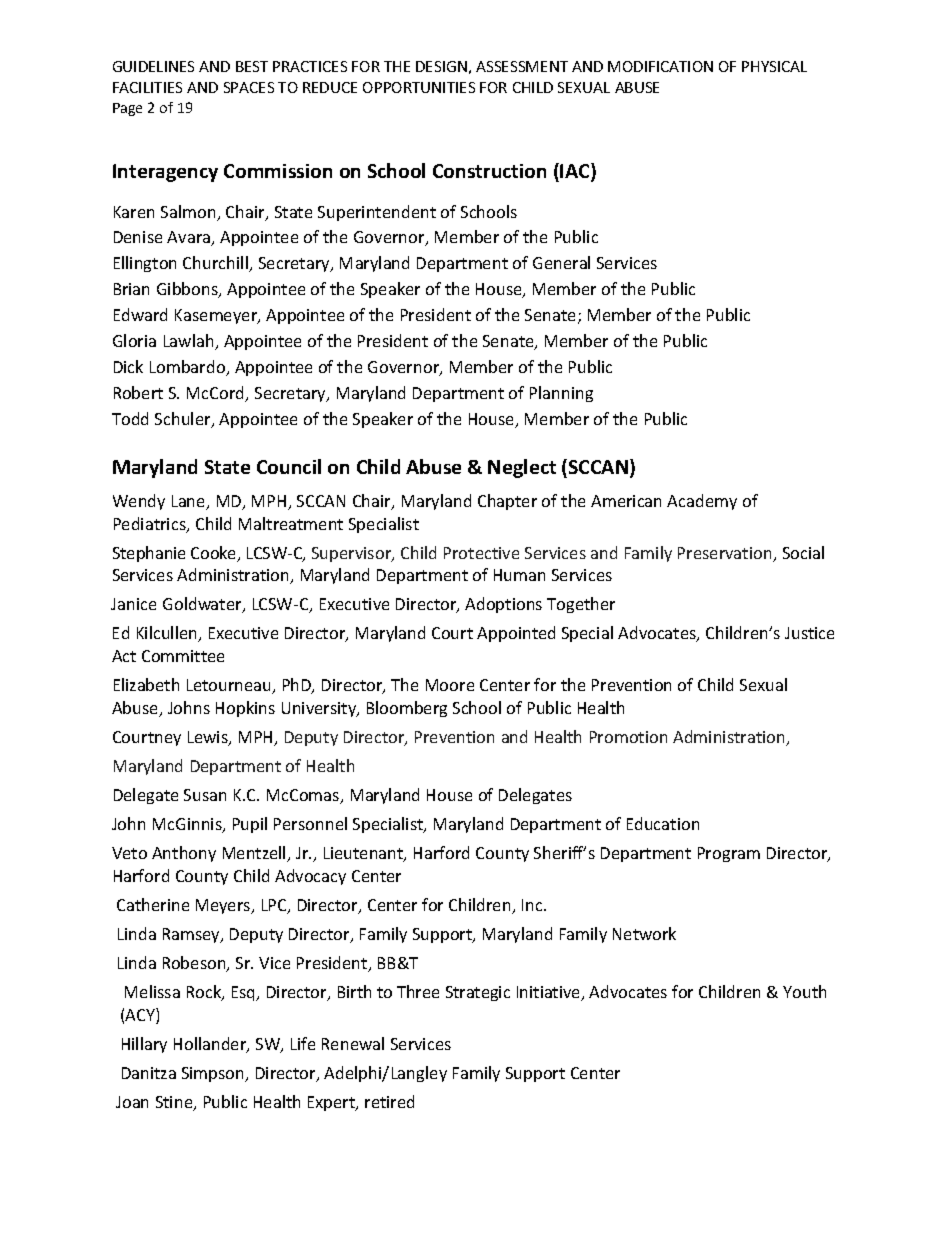  What do you see at coordinates (522, 468) in the screenshot?
I see `Neglect` at bounding box center [522, 468].
